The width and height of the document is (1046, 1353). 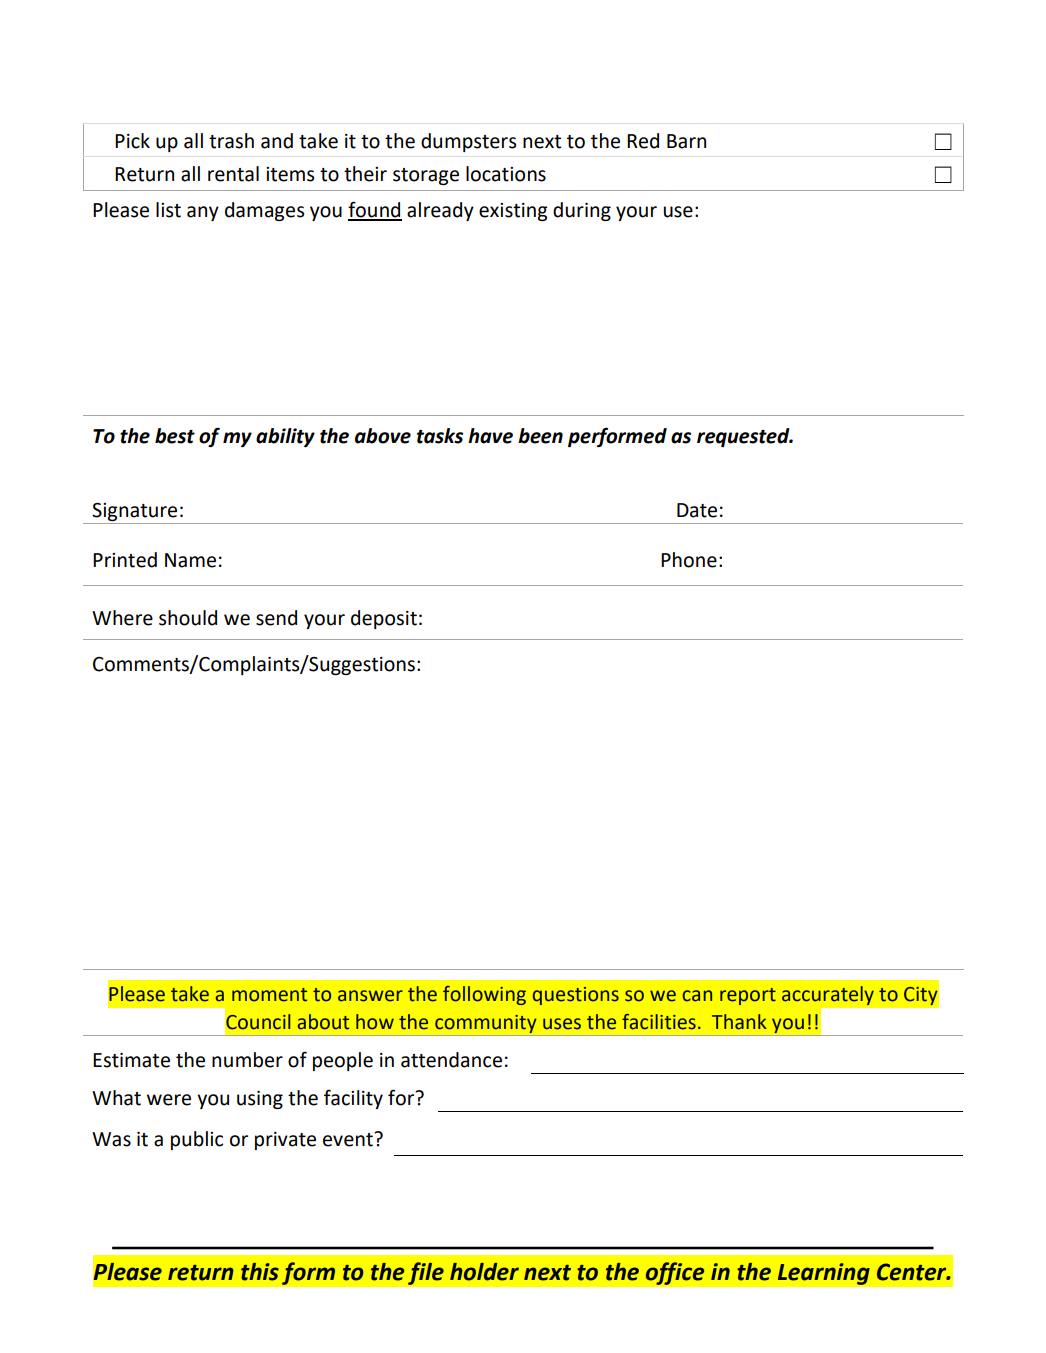 I want to click on Barn, so click(x=686, y=141).
